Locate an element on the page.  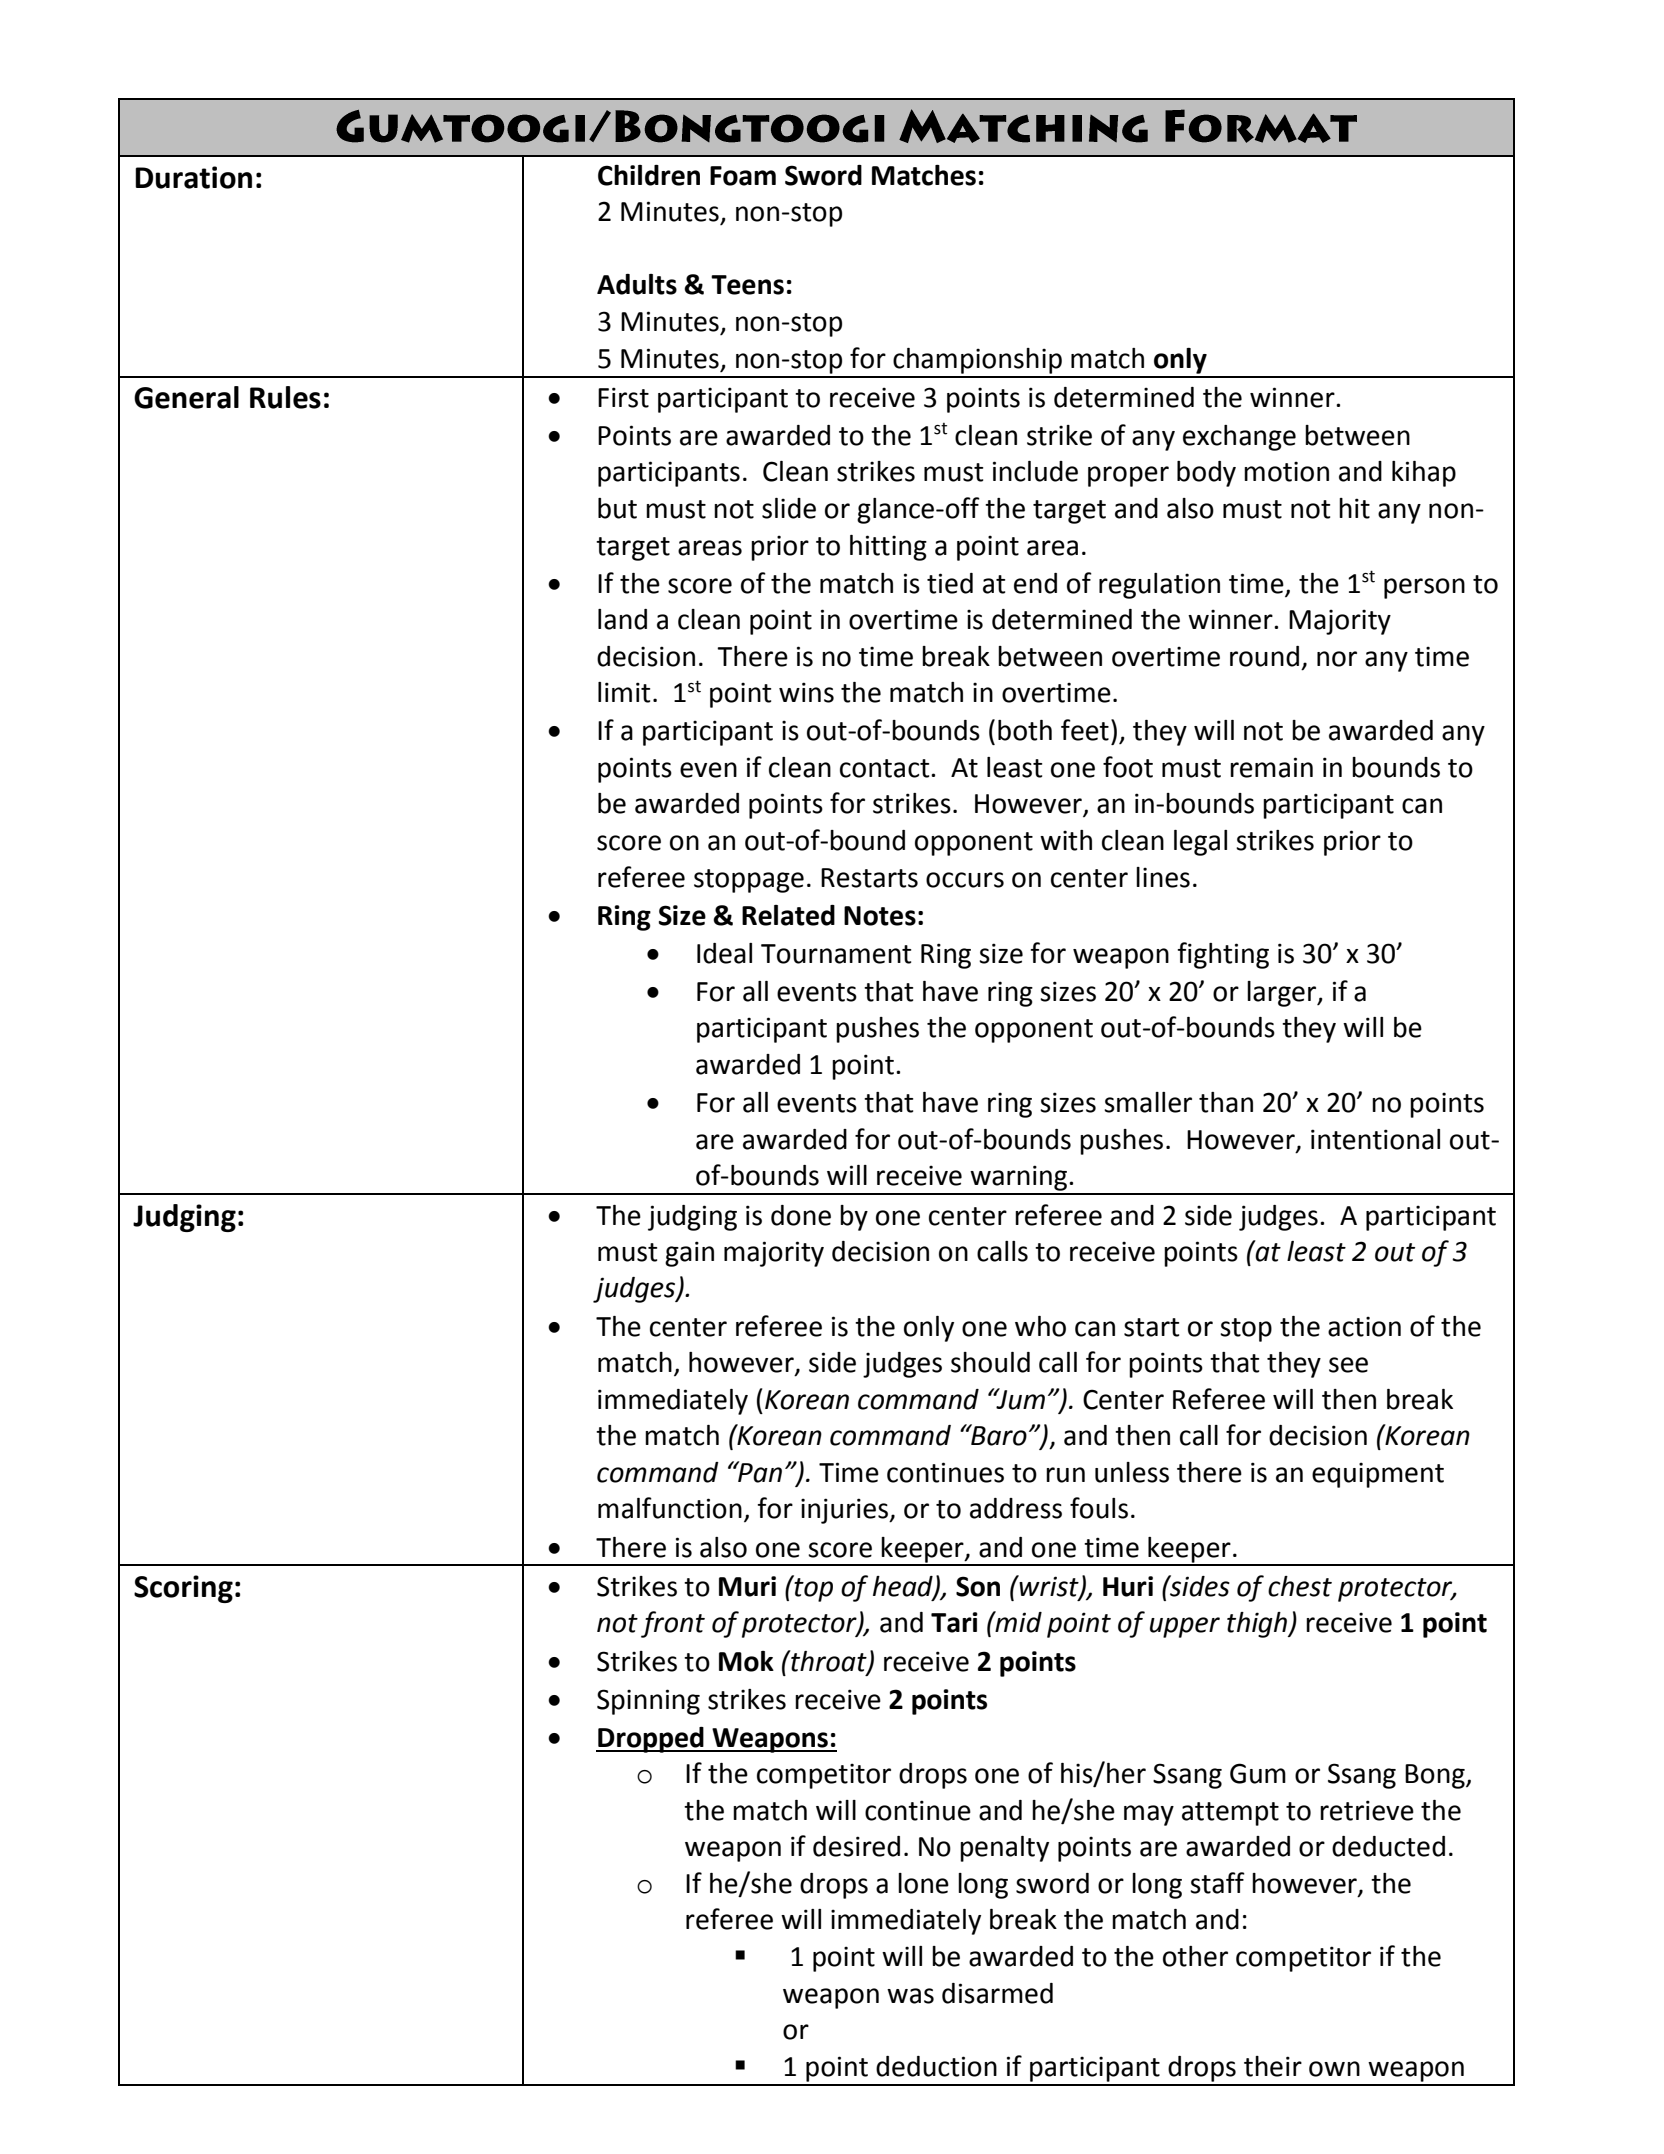
injuries is located at coordinates (845, 1511).
